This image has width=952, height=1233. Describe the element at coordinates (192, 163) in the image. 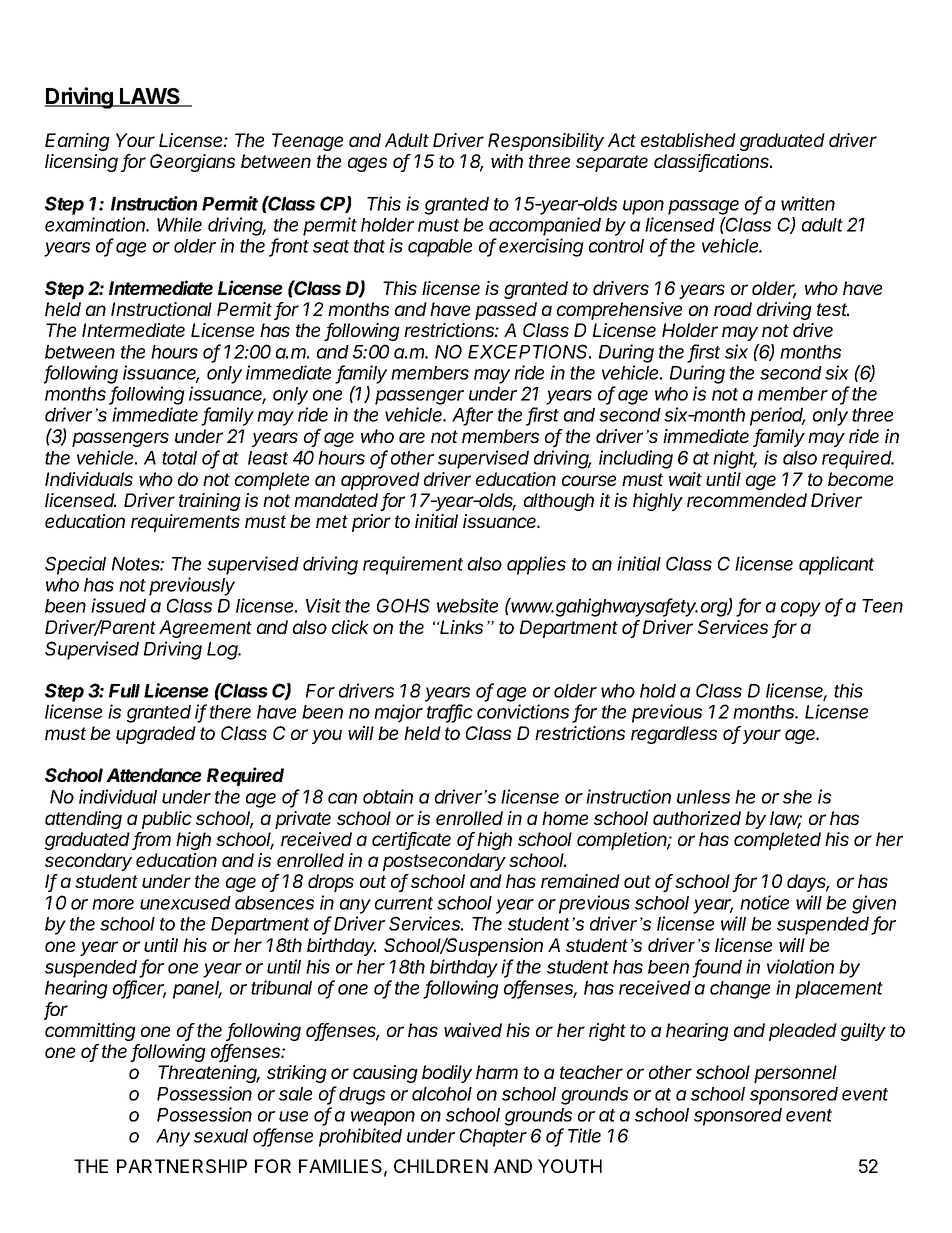

I see `Georgians` at that location.
